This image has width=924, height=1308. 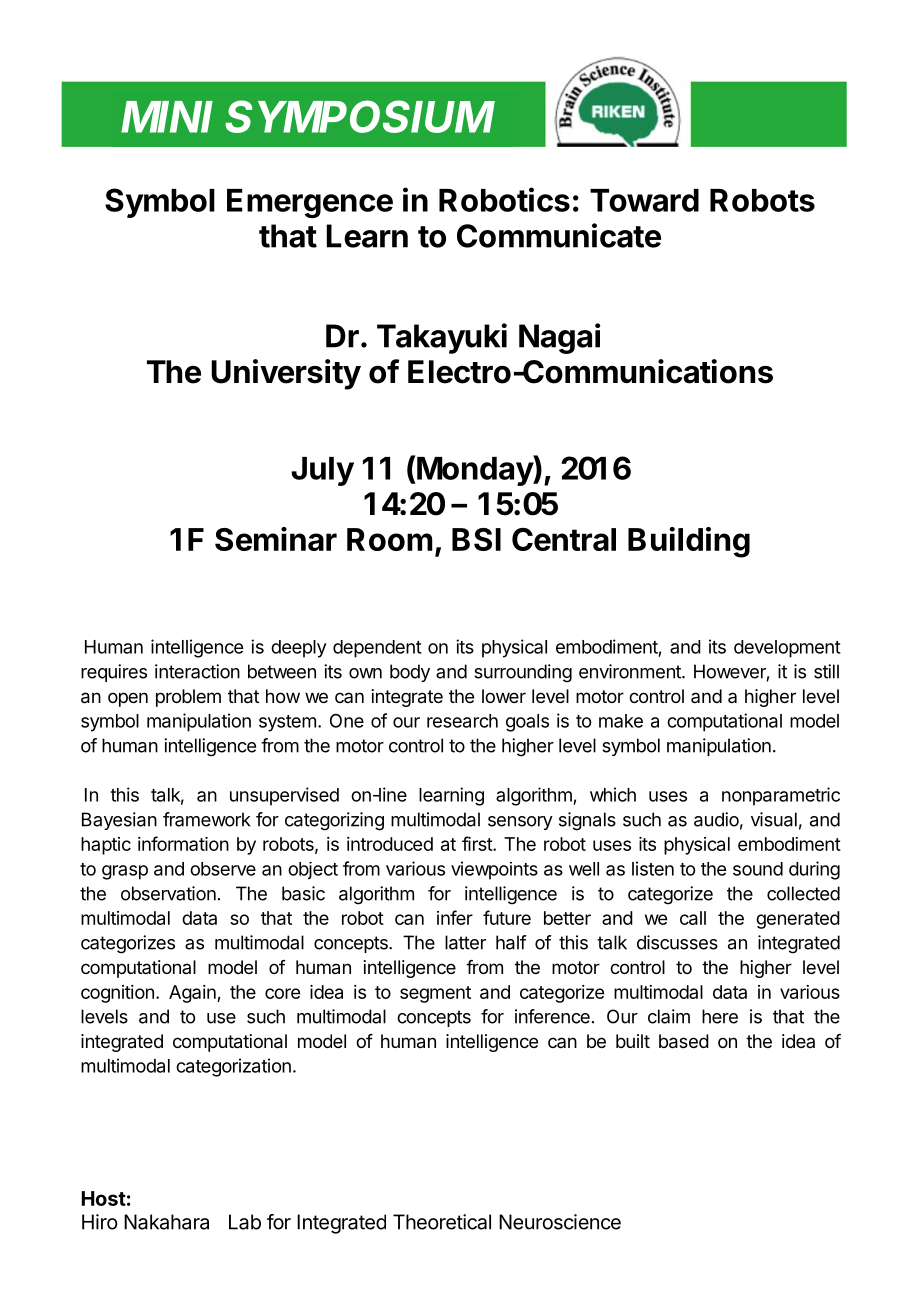 I want to click on Lab, so click(x=245, y=1222).
